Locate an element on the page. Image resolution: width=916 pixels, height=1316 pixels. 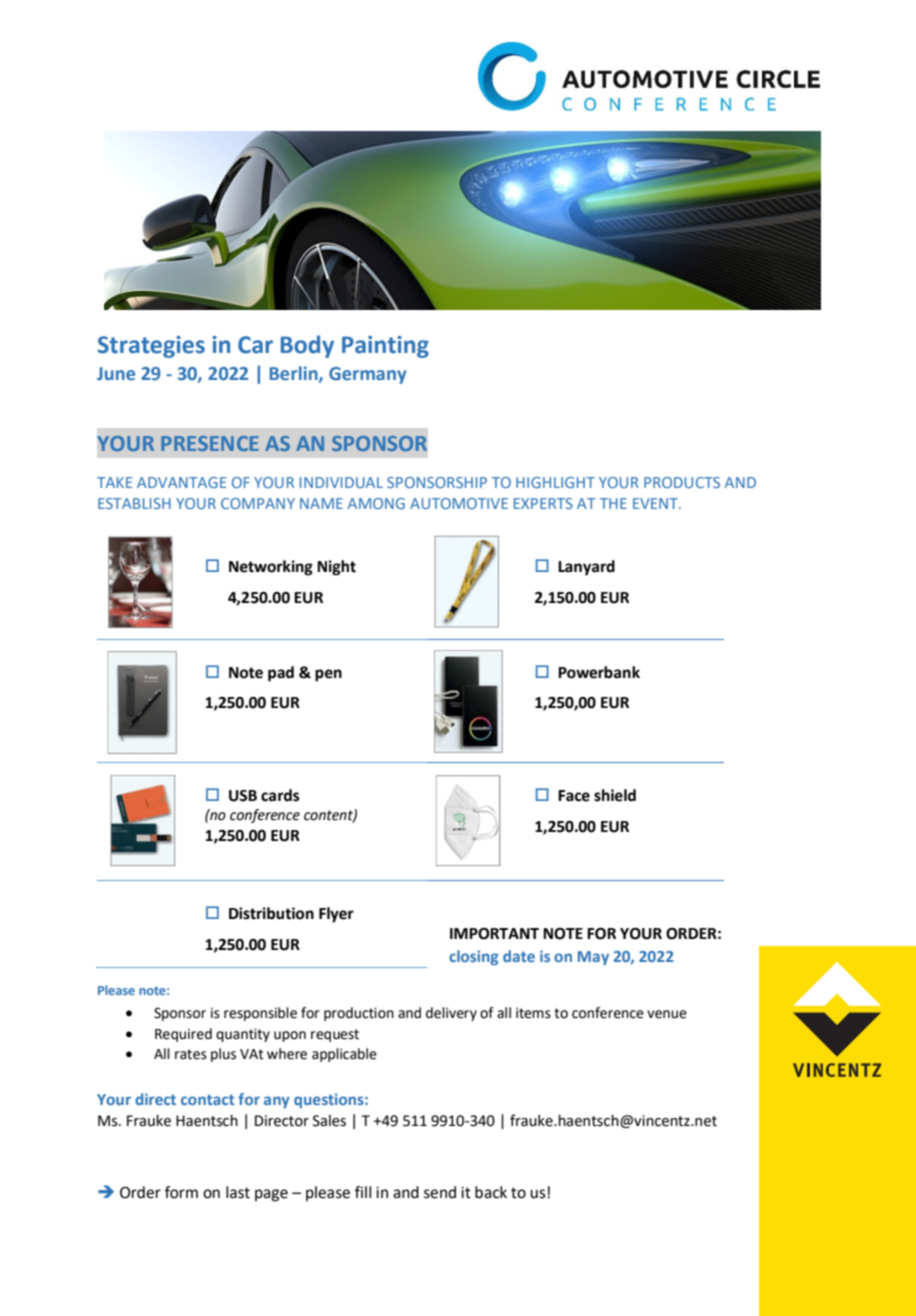
shield is located at coordinates (615, 795).
